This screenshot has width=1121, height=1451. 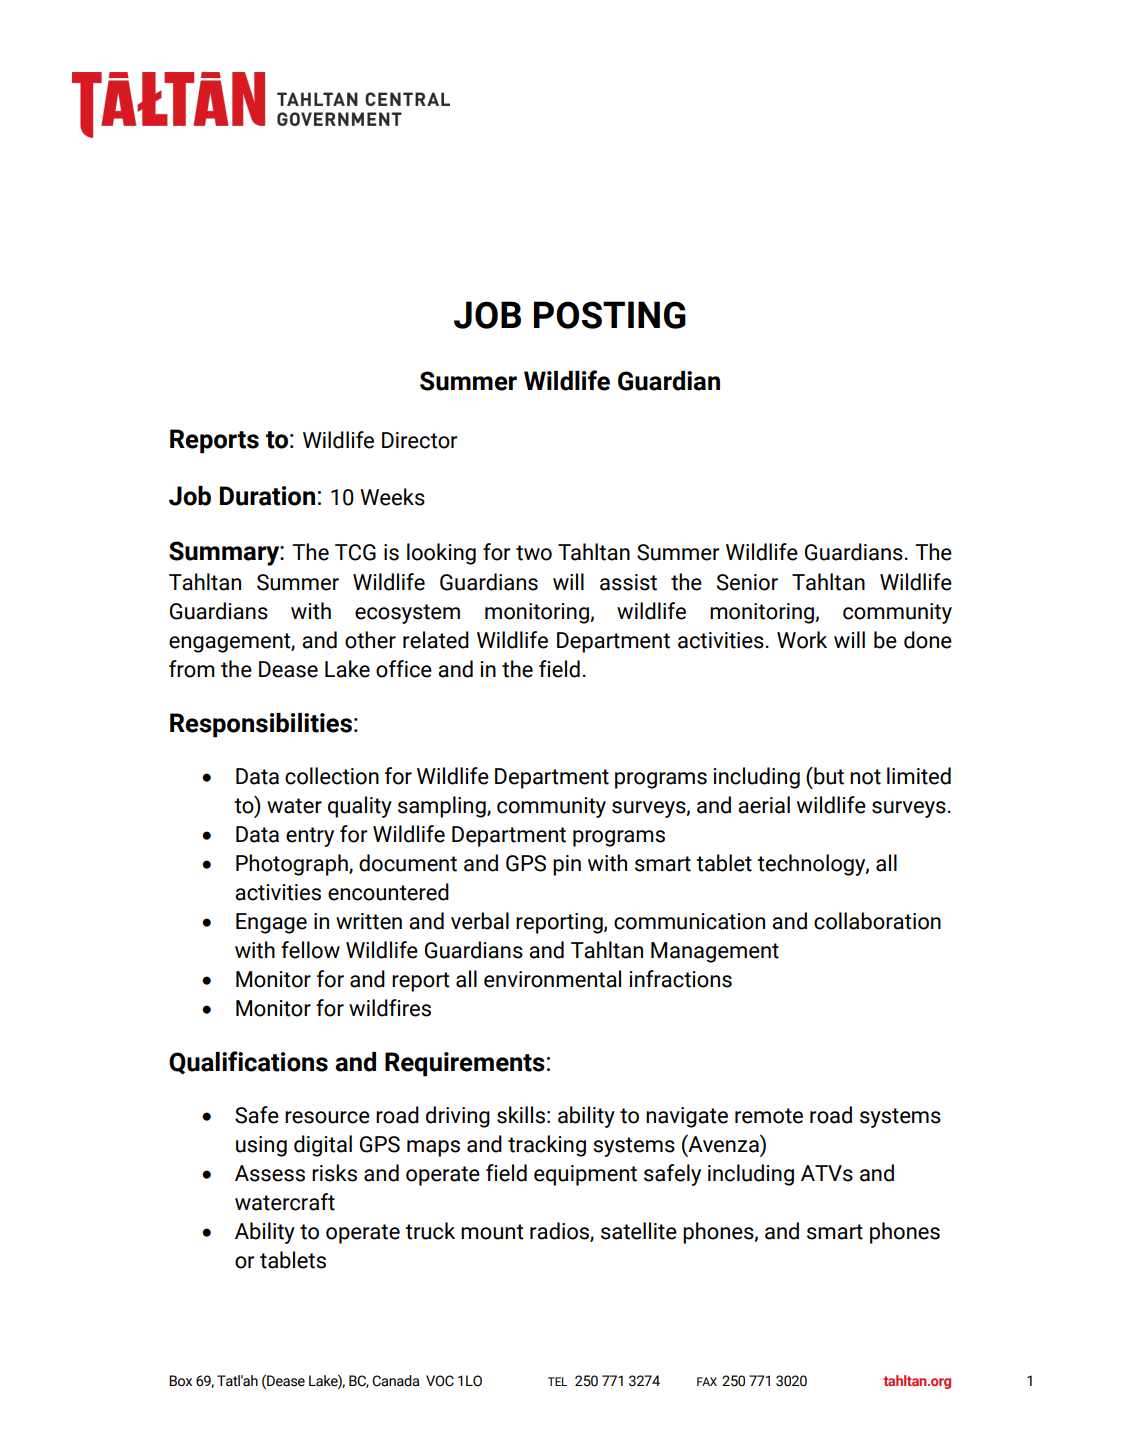 What do you see at coordinates (180, 1381) in the screenshot?
I see `Box` at bounding box center [180, 1381].
